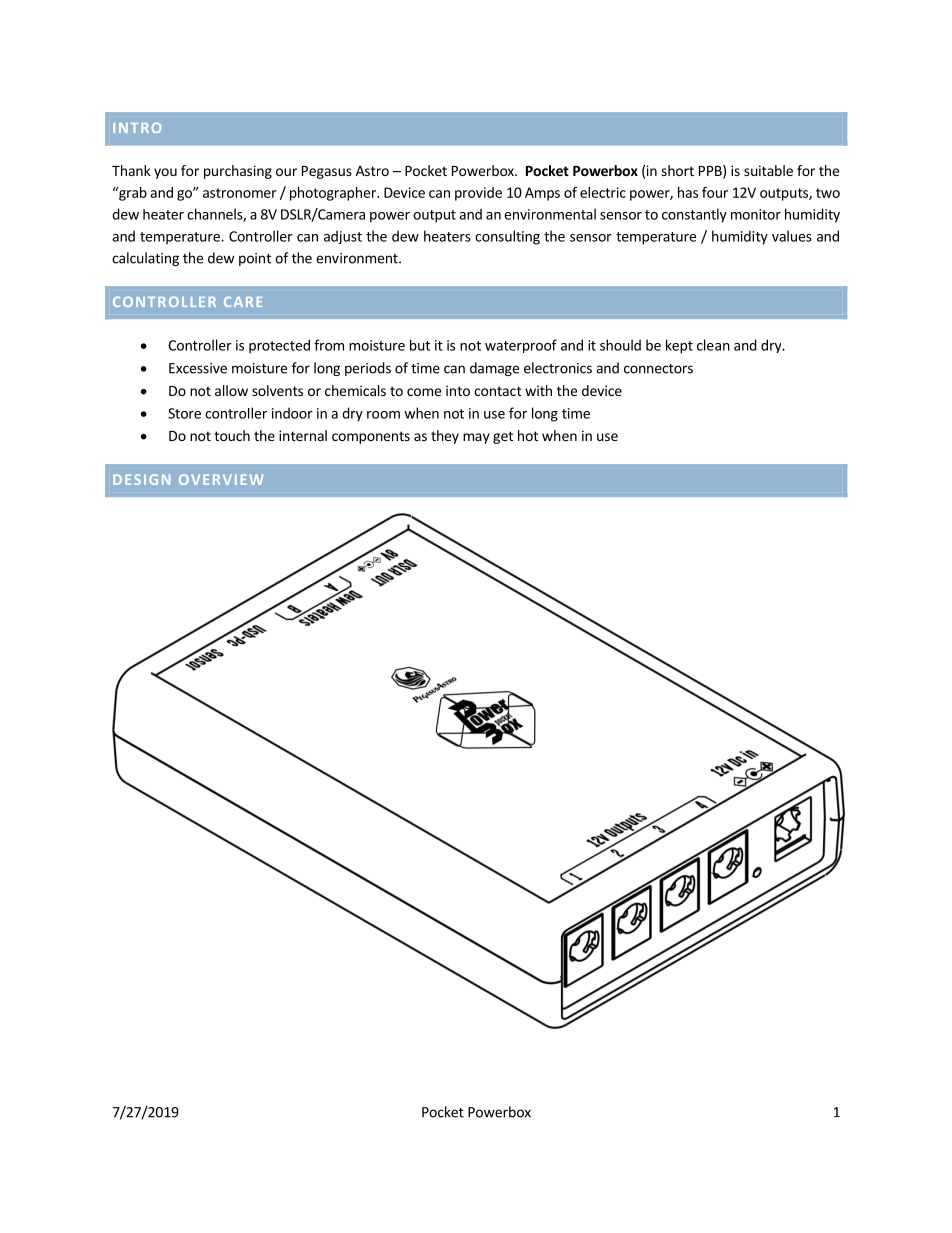 This screenshot has height=1233, width=952. What do you see at coordinates (137, 127) in the screenshot?
I see `INTRO` at bounding box center [137, 127].
